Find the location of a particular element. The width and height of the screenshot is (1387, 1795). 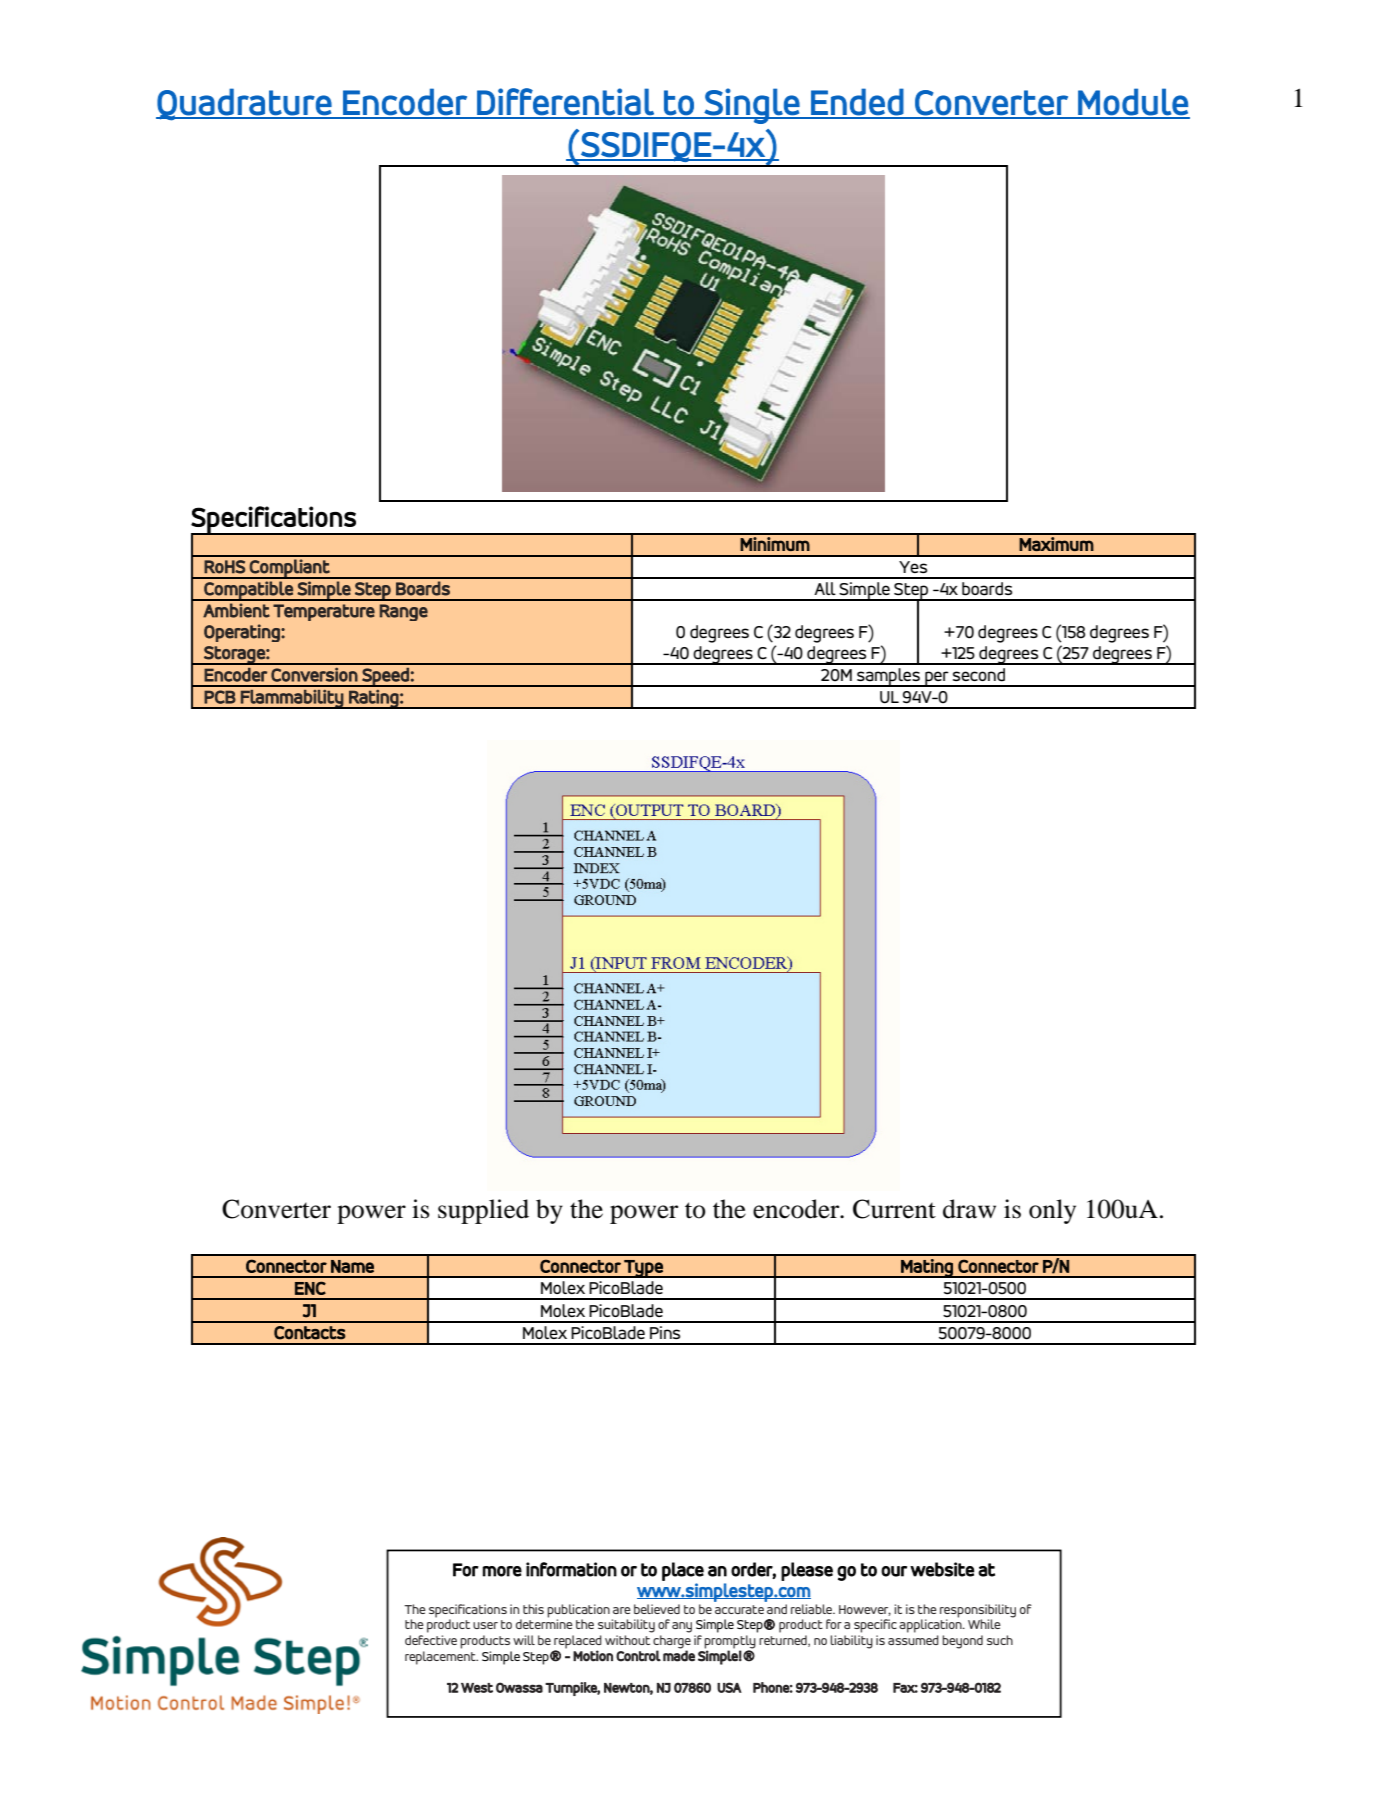

Quadrature is located at coordinates (244, 104).
